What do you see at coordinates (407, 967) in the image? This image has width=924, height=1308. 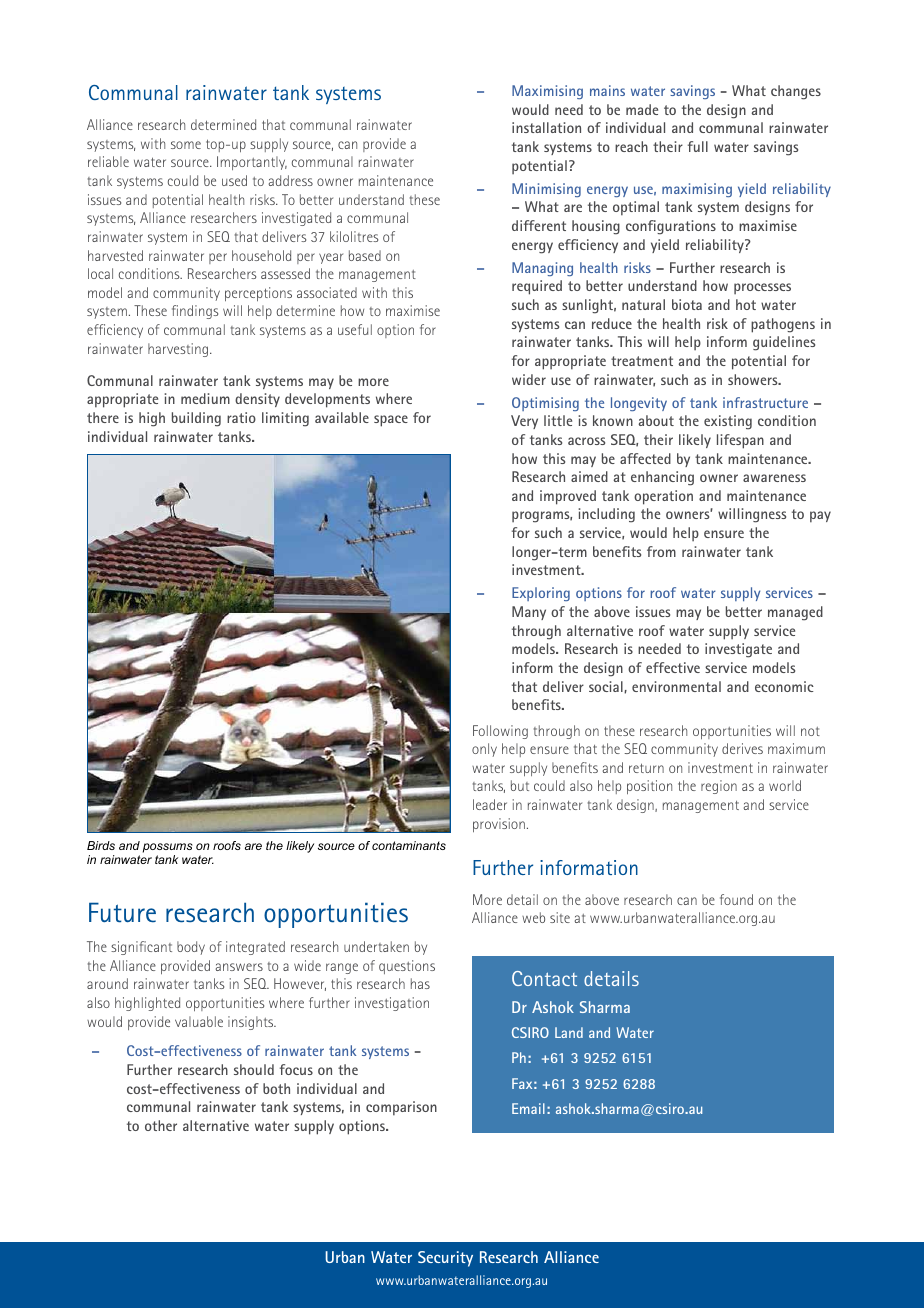 I see `questions` at bounding box center [407, 967].
